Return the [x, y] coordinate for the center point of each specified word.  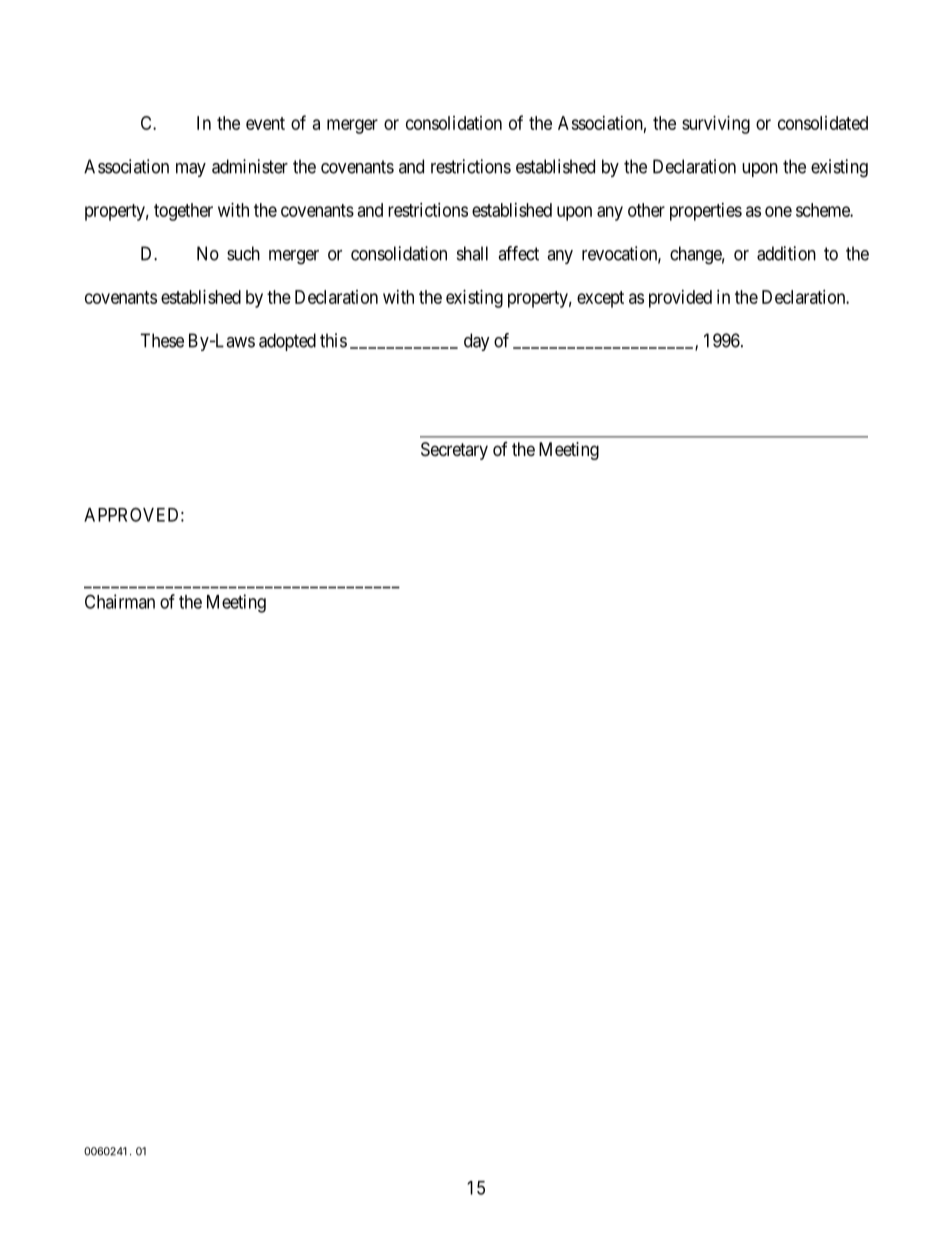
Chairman [120, 601]
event [265, 123]
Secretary [454, 451]
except [600, 299]
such [243, 253]
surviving [716, 125]
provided [680, 299]
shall [472, 253]
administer [250, 166]
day [477, 342]
